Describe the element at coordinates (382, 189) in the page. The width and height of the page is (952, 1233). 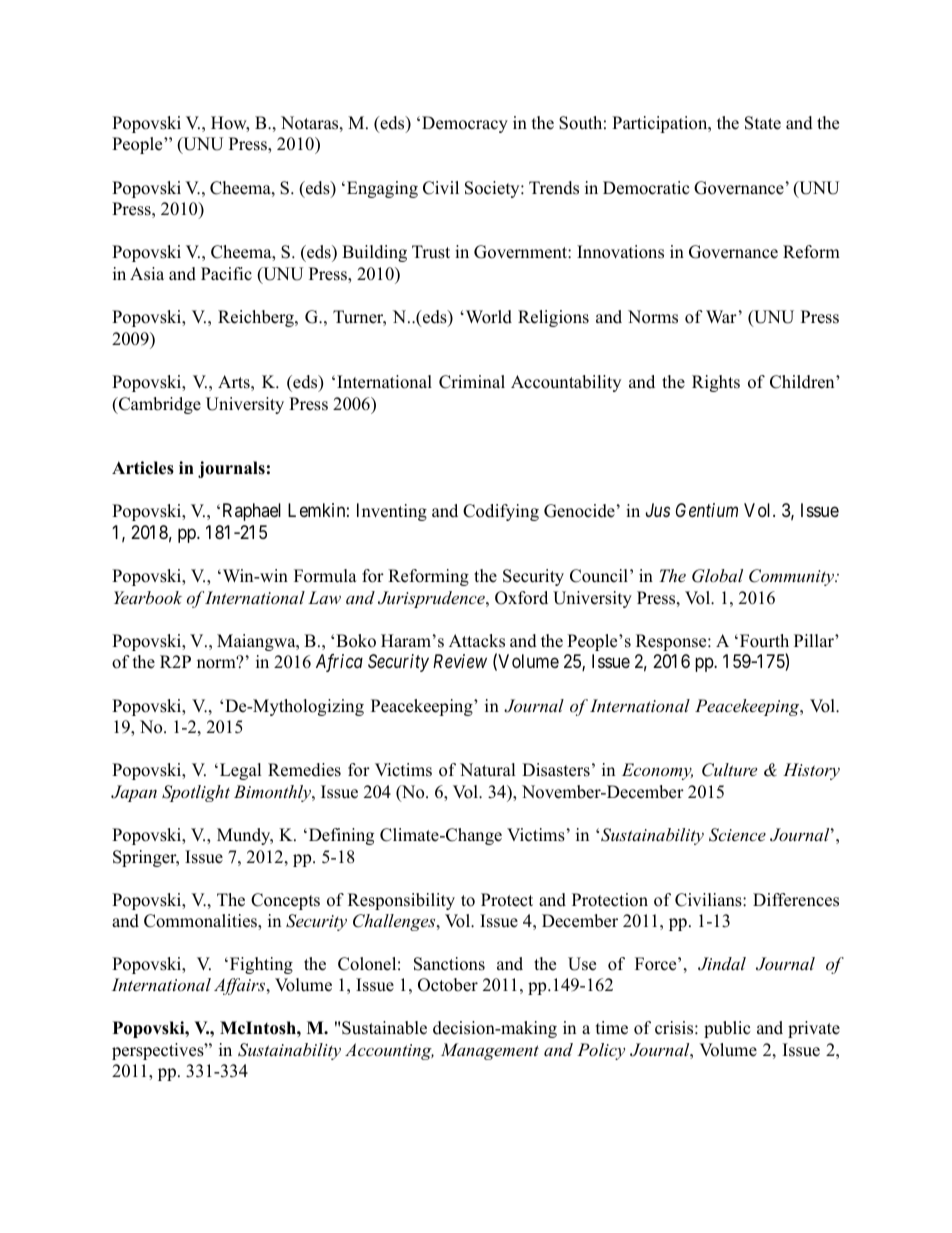
I see `Engaging` at that location.
